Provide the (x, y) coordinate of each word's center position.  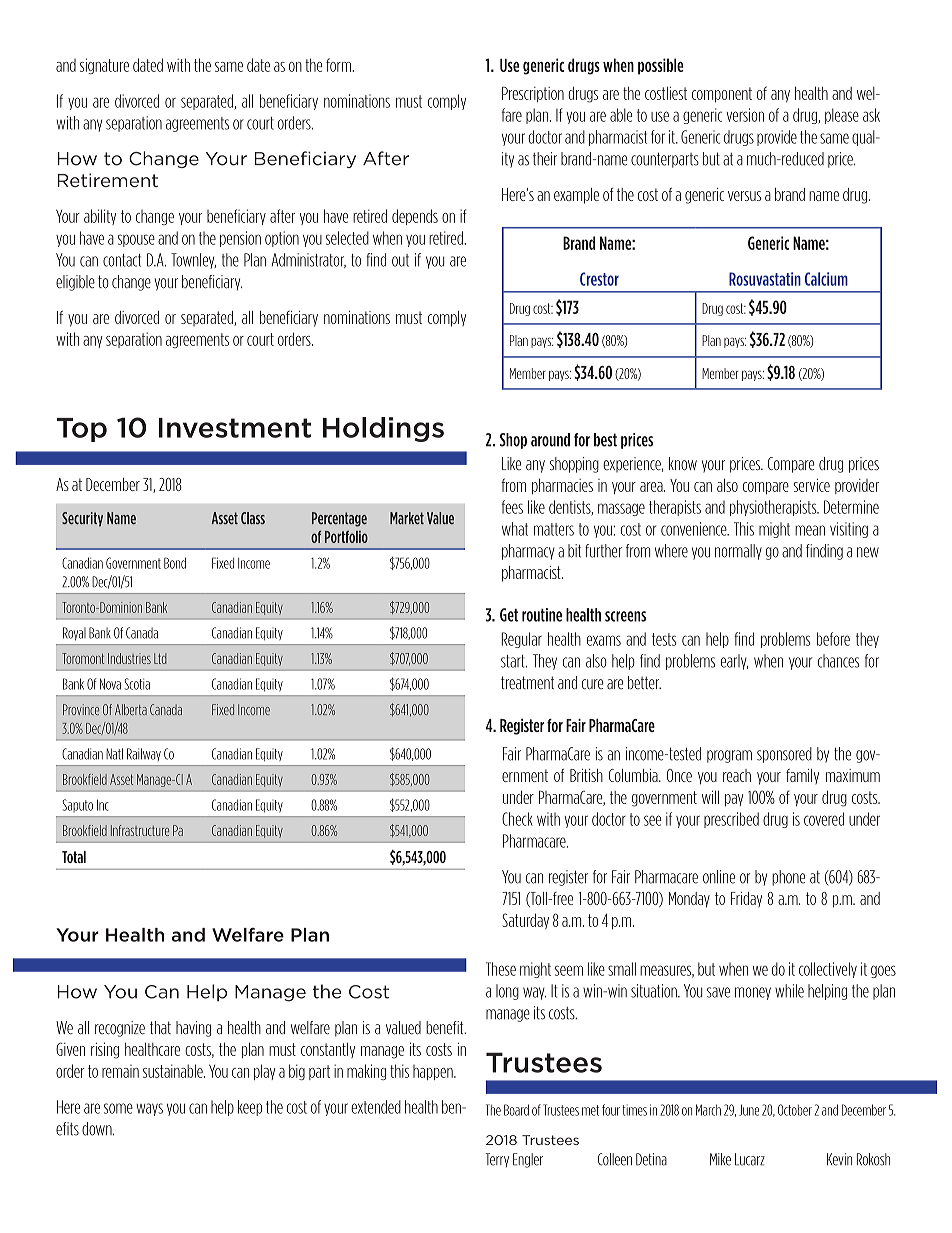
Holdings (383, 429)
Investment (235, 428)
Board (516, 1110)
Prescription (533, 94)
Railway (144, 754)
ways (149, 1109)
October (795, 1110)
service (812, 485)
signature (104, 66)
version (745, 115)
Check (517, 819)
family (802, 776)
